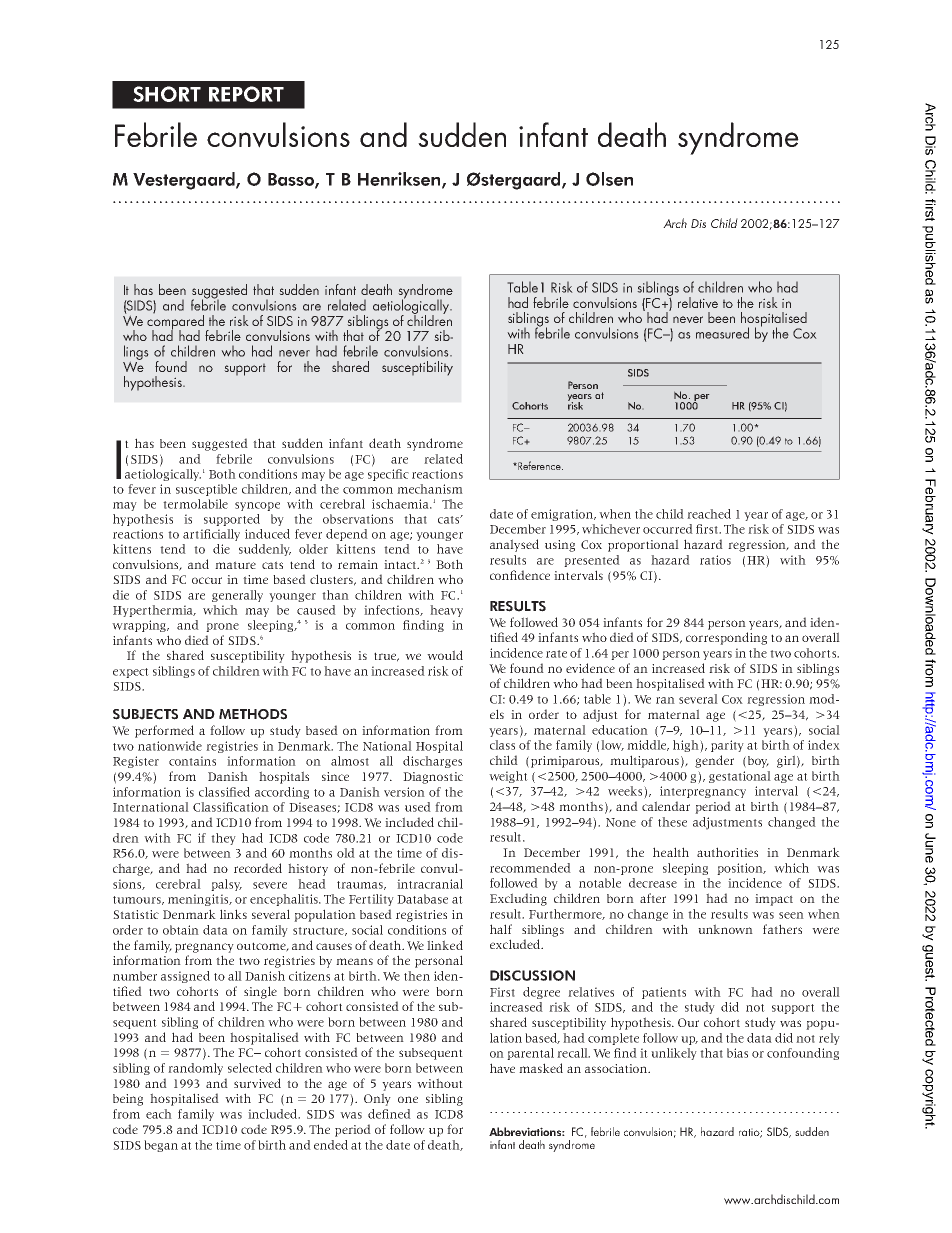 The width and height of the image is (952, 1233). What do you see at coordinates (226, 885) in the image?
I see `palsy` at bounding box center [226, 885].
